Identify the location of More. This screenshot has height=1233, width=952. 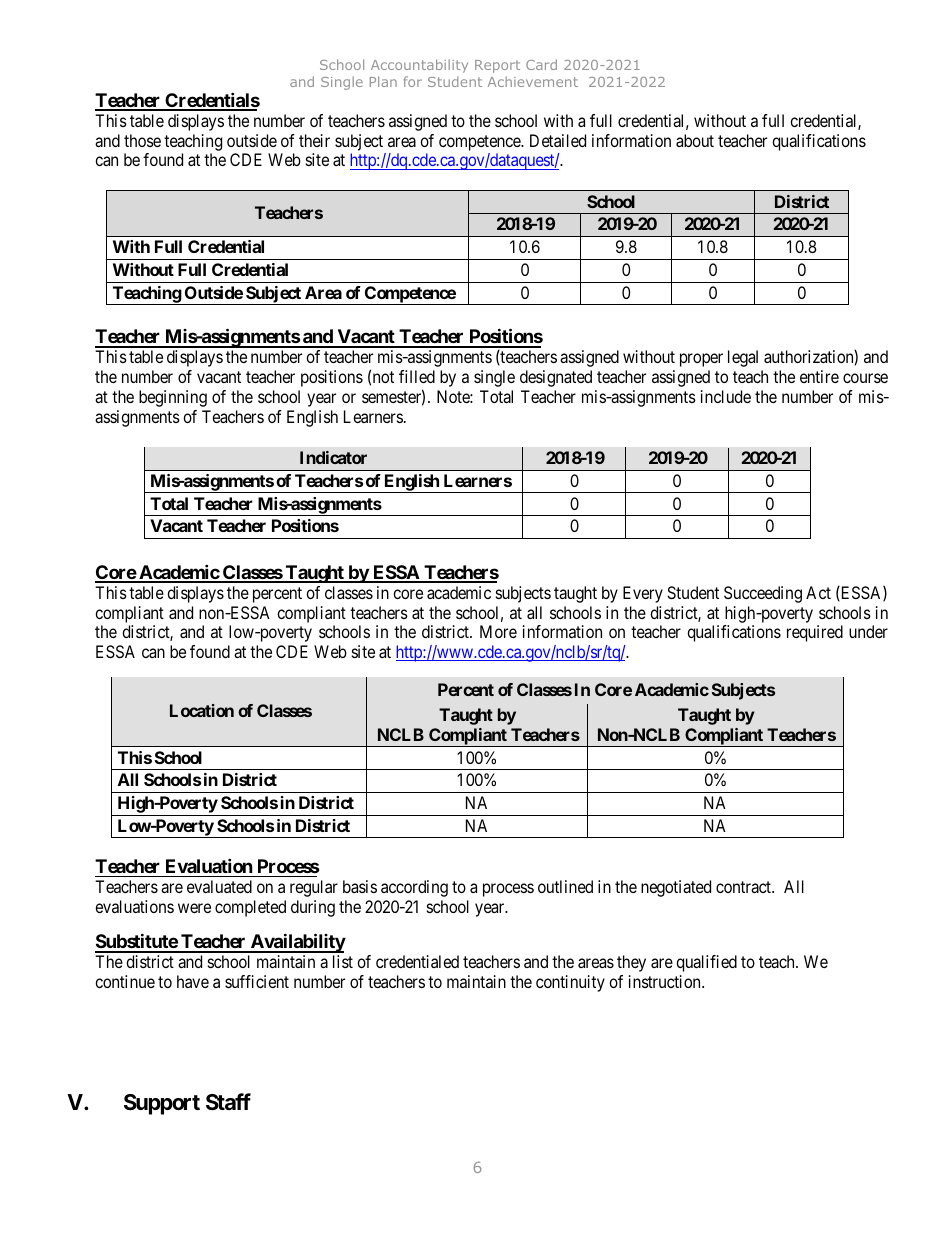
(498, 631).
